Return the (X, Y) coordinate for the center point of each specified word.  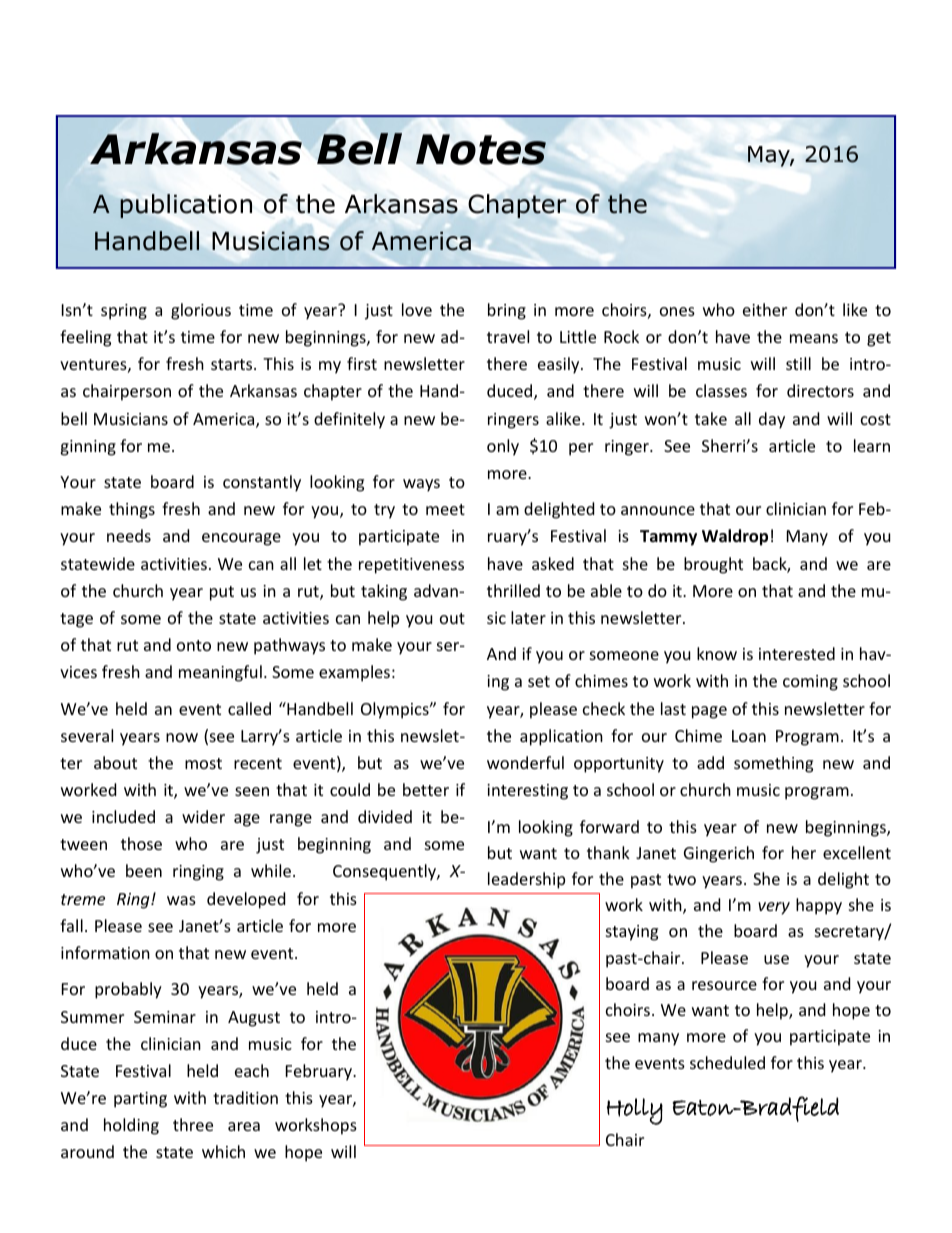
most (203, 763)
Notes (481, 149)
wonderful (525, 762)
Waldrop (735, 537)
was (181, 900)
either (765, 309)
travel (508, 336)
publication (186, 206)
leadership (526, 880)
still (798, 363)
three (193, 1124)
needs (129, 535)
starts (233, 364)
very (774, 908)
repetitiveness (411, 566)
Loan (749, 736)
